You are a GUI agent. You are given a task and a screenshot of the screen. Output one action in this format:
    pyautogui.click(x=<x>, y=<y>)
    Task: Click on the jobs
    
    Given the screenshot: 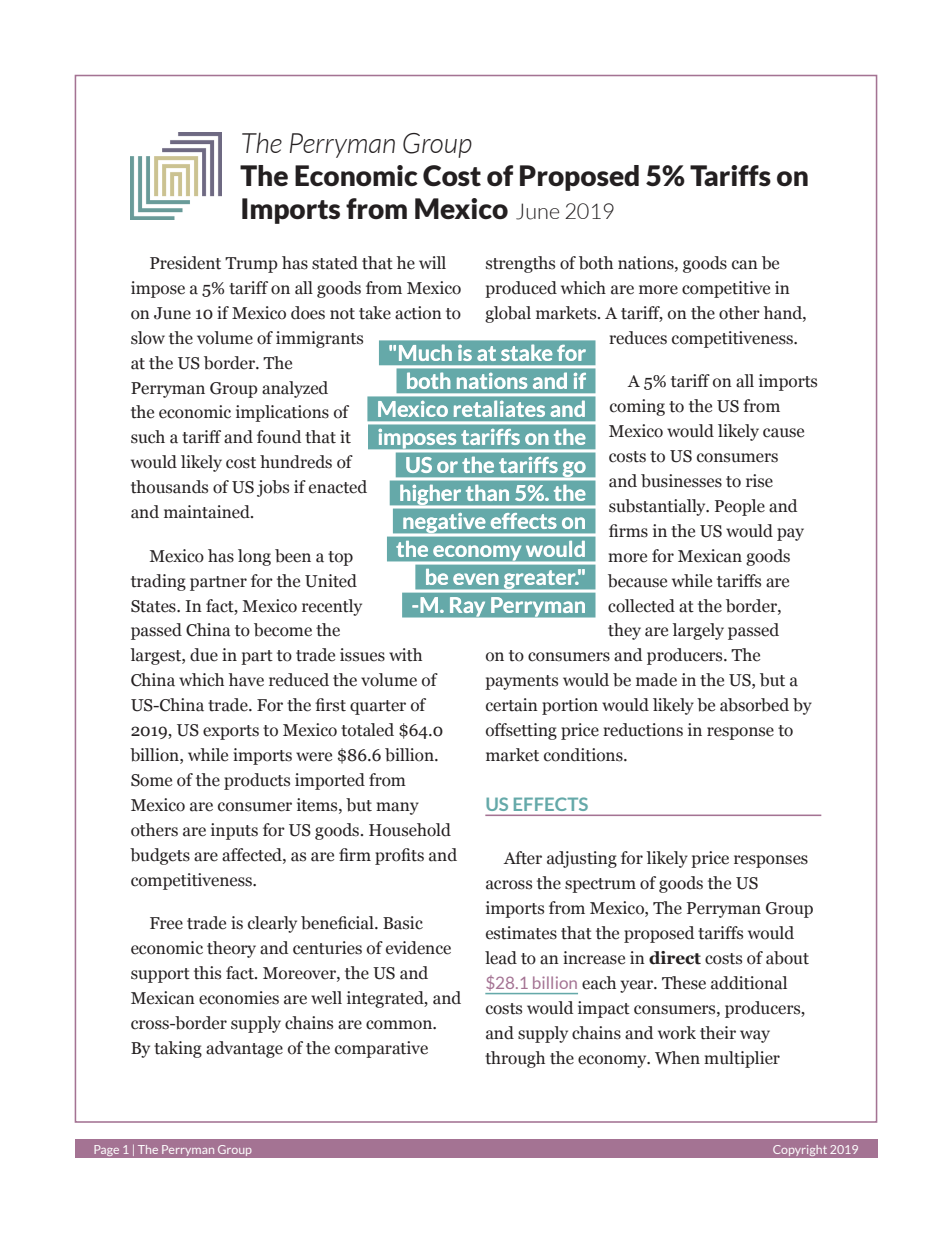 What is the action you would take?
    pyautogui.click(x=273, y=488)
